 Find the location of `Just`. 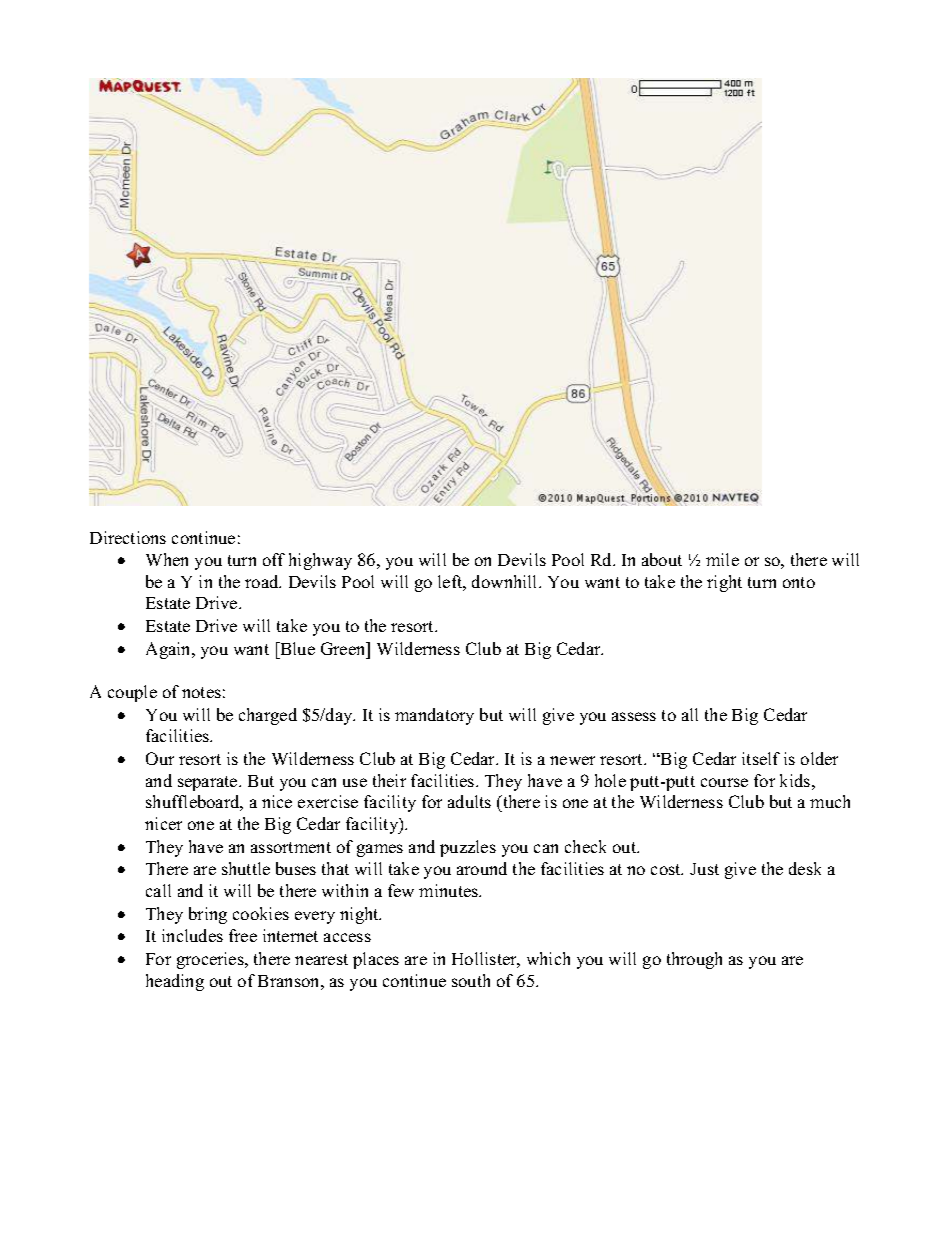

Just is located at coordinates (704, 869).
